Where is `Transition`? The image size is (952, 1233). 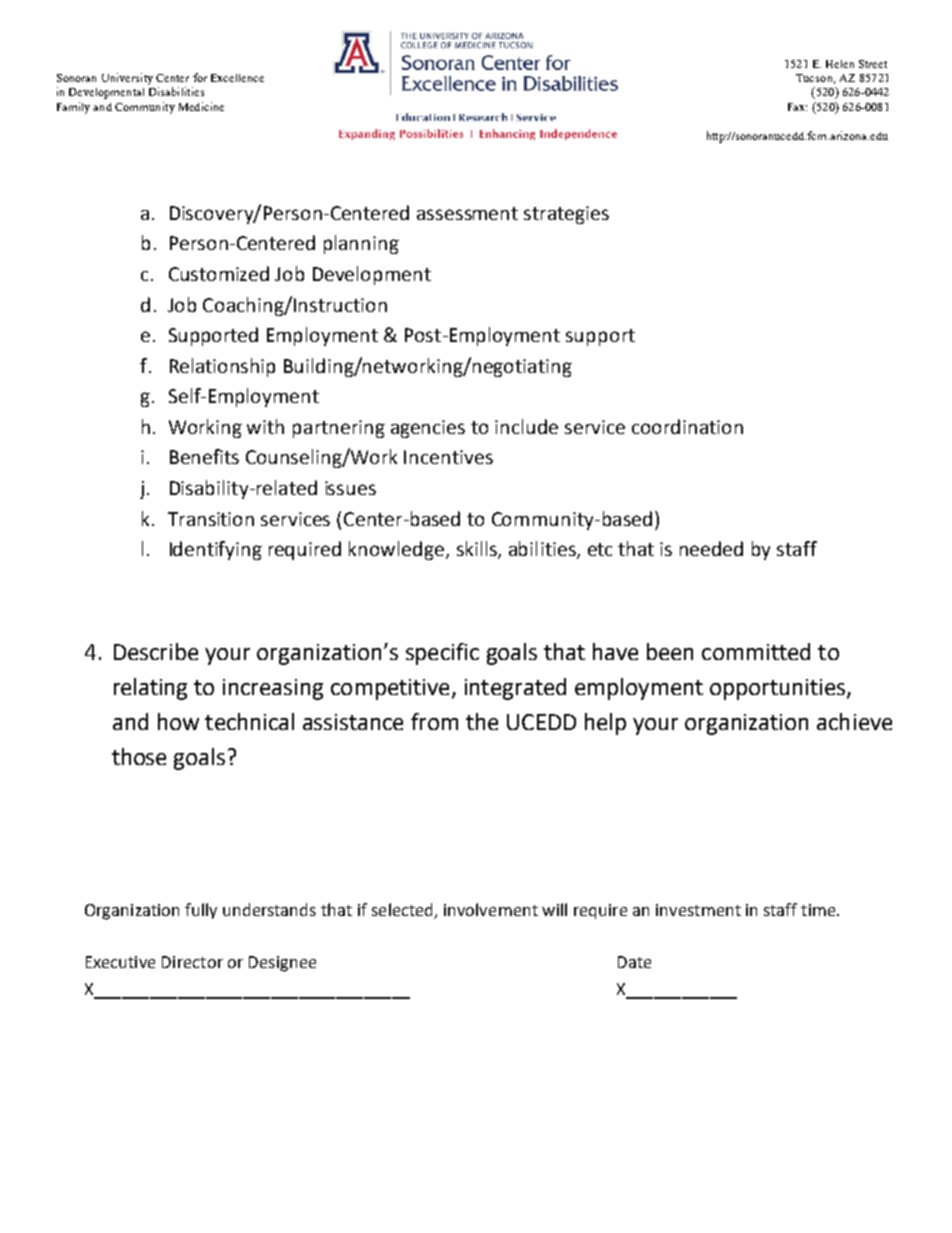 Transition is located at coordinates (211, 519).
